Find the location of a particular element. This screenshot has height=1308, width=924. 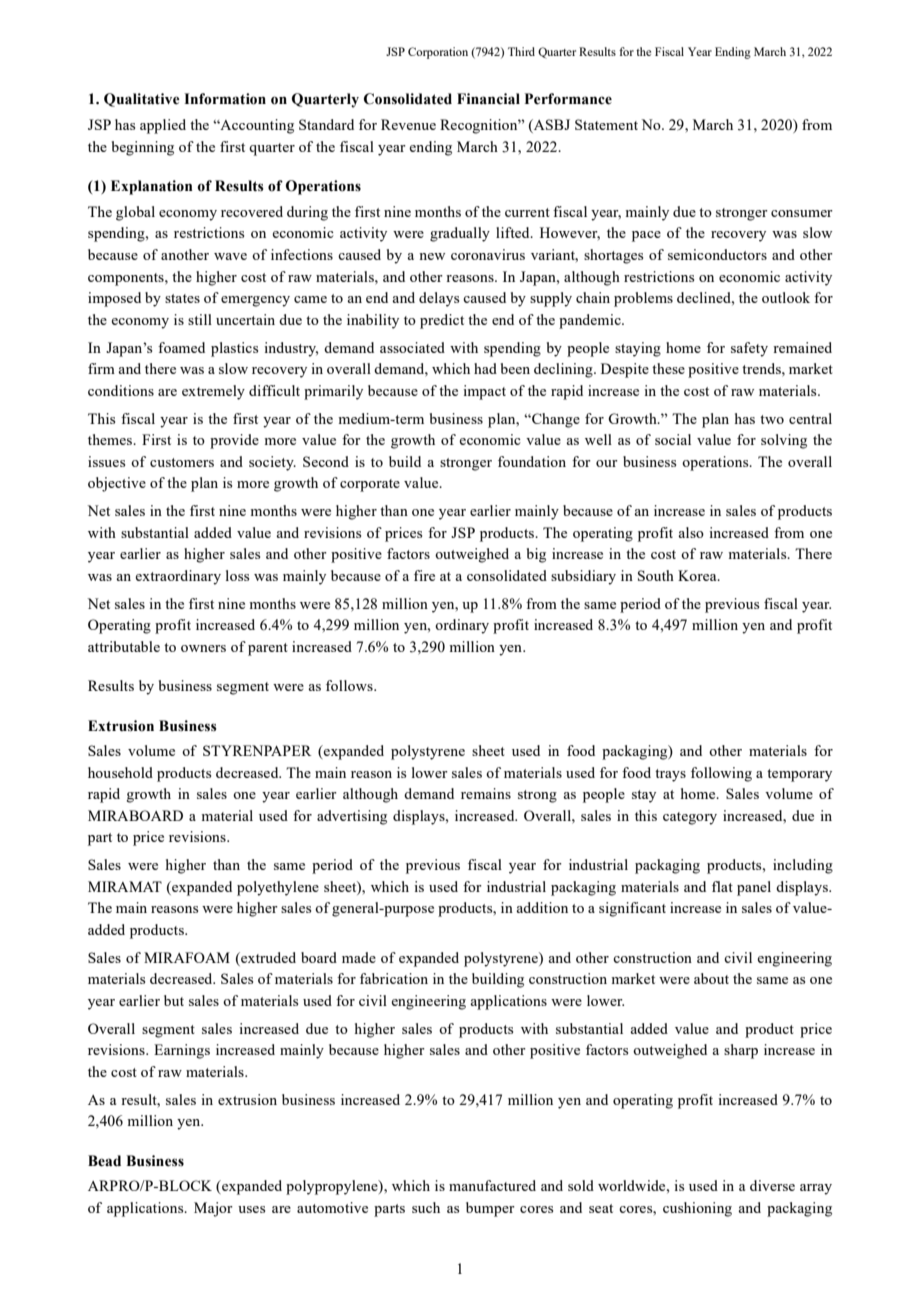

addition is located at coordinates (542, 907).
